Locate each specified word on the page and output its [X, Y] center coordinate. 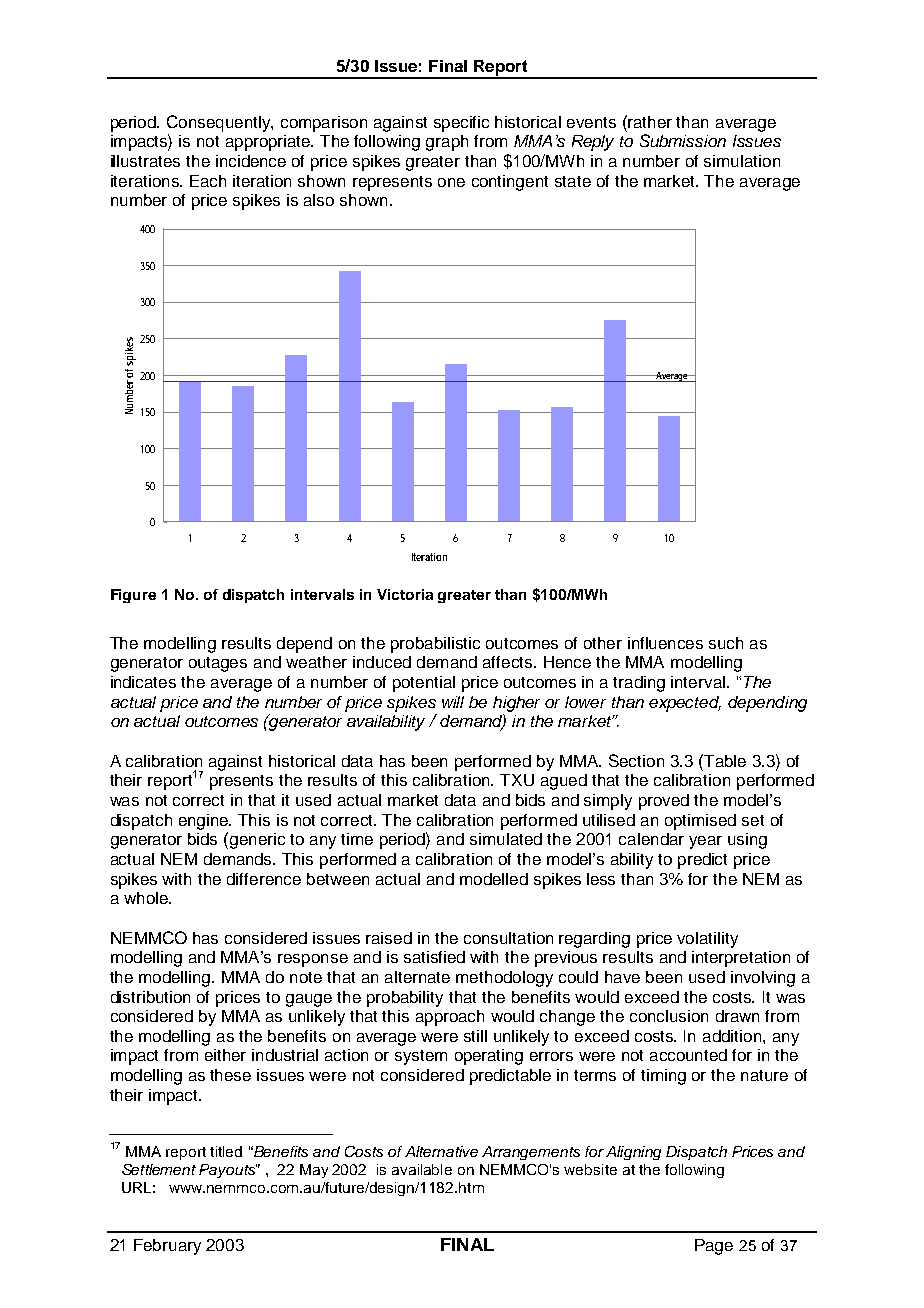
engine [205, 822]
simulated [506, 839]
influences [665, 643]
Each [208, 181]
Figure [133, 596]
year [705, 842]
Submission [683, 140]
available [422, 1169]
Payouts [228, 1171]
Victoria [405, 594]
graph [447, 143]
